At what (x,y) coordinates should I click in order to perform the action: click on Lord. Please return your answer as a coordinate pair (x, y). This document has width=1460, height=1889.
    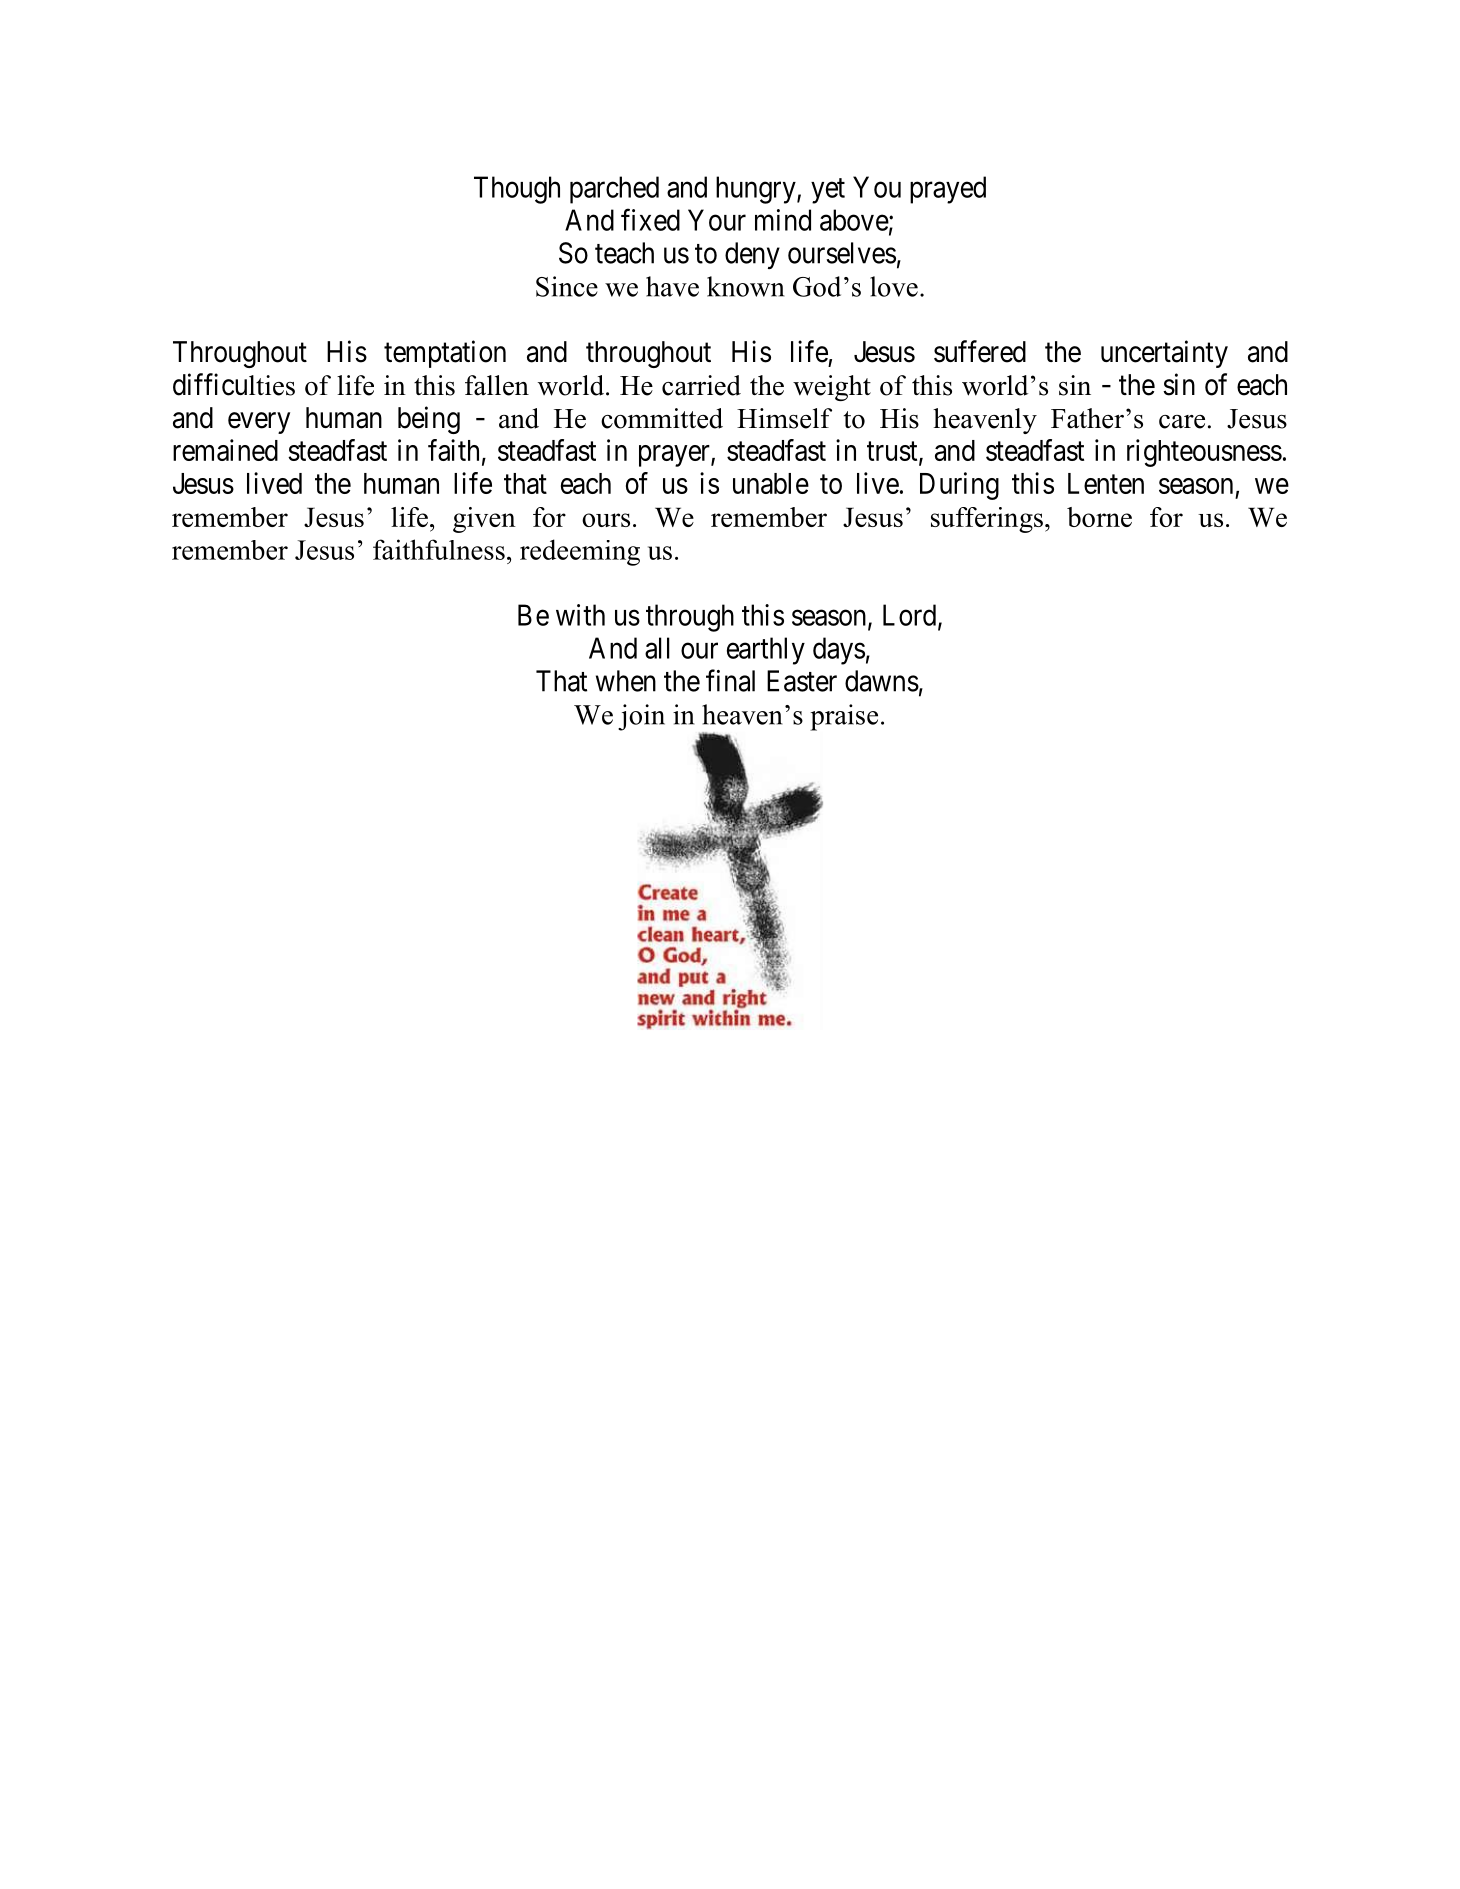
    Looking at the image, I should click on (911, 616).
